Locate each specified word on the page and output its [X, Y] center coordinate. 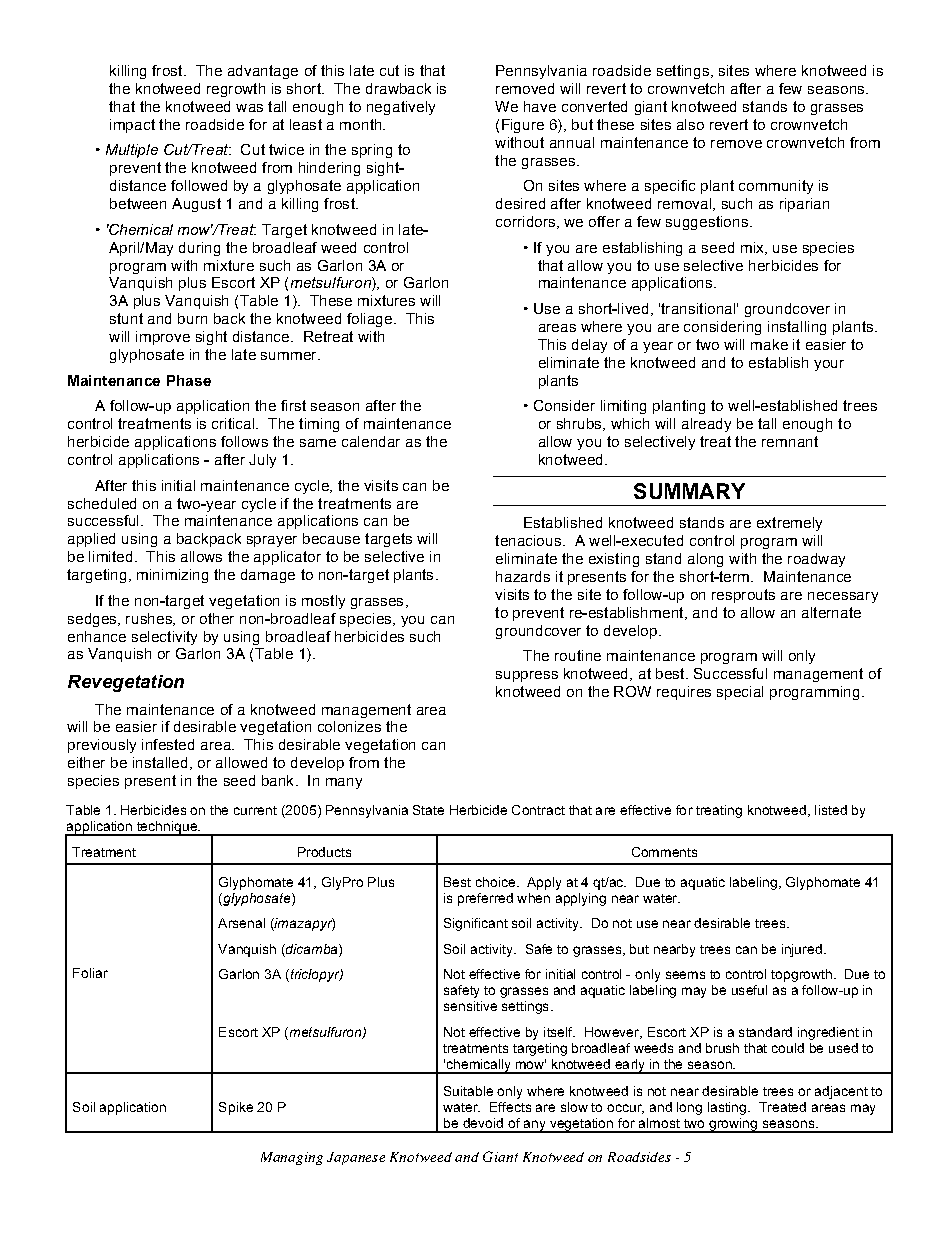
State [428, 810]
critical [234, 423]
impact [132, 126]
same [318, 443]
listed [831, 810]
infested [168, 744]
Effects [510, 1107]
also [690, 124]
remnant [790, 441]
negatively [401, 108]
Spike [236, 1108]
